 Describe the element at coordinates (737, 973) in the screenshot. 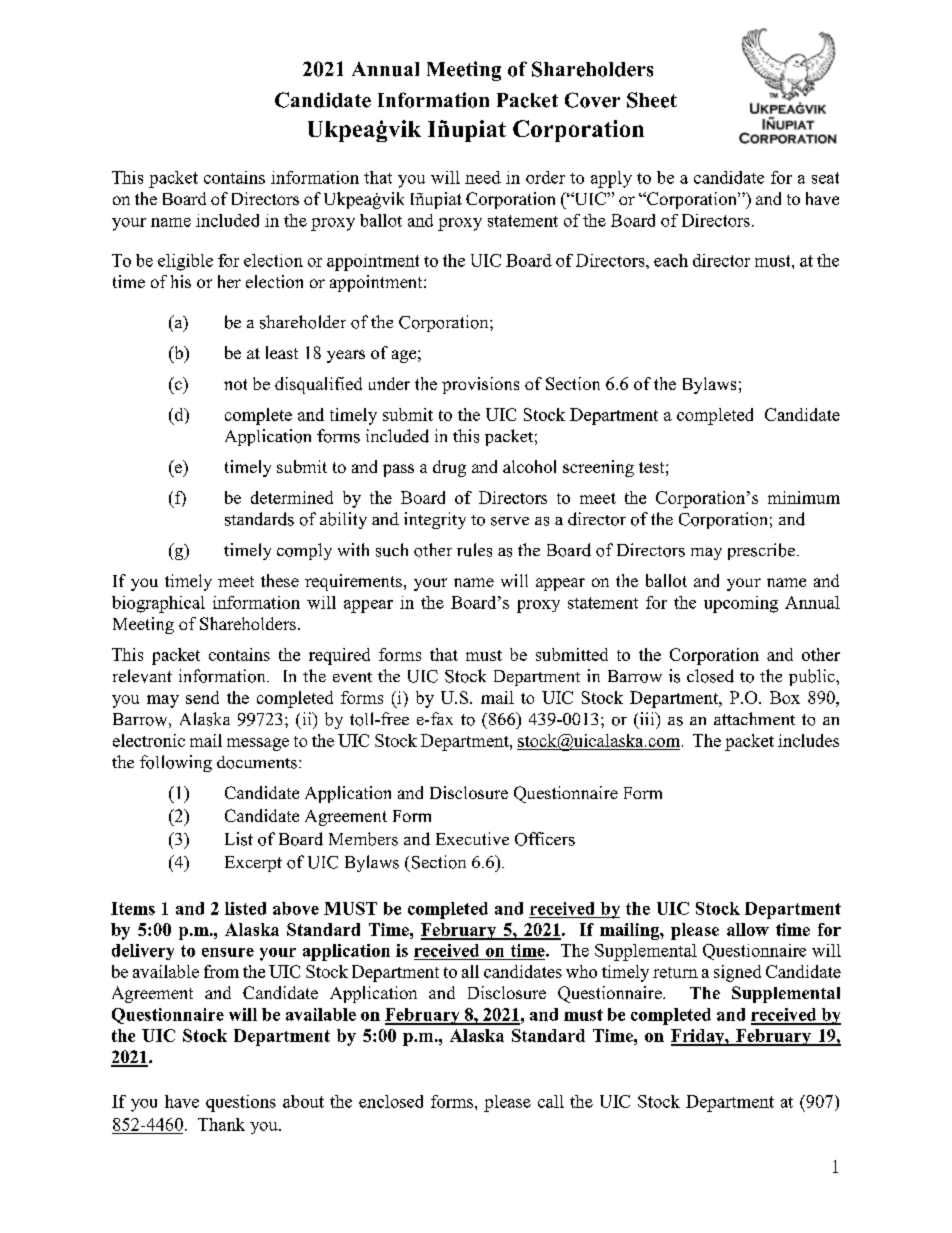

I see `signed` at that location.
